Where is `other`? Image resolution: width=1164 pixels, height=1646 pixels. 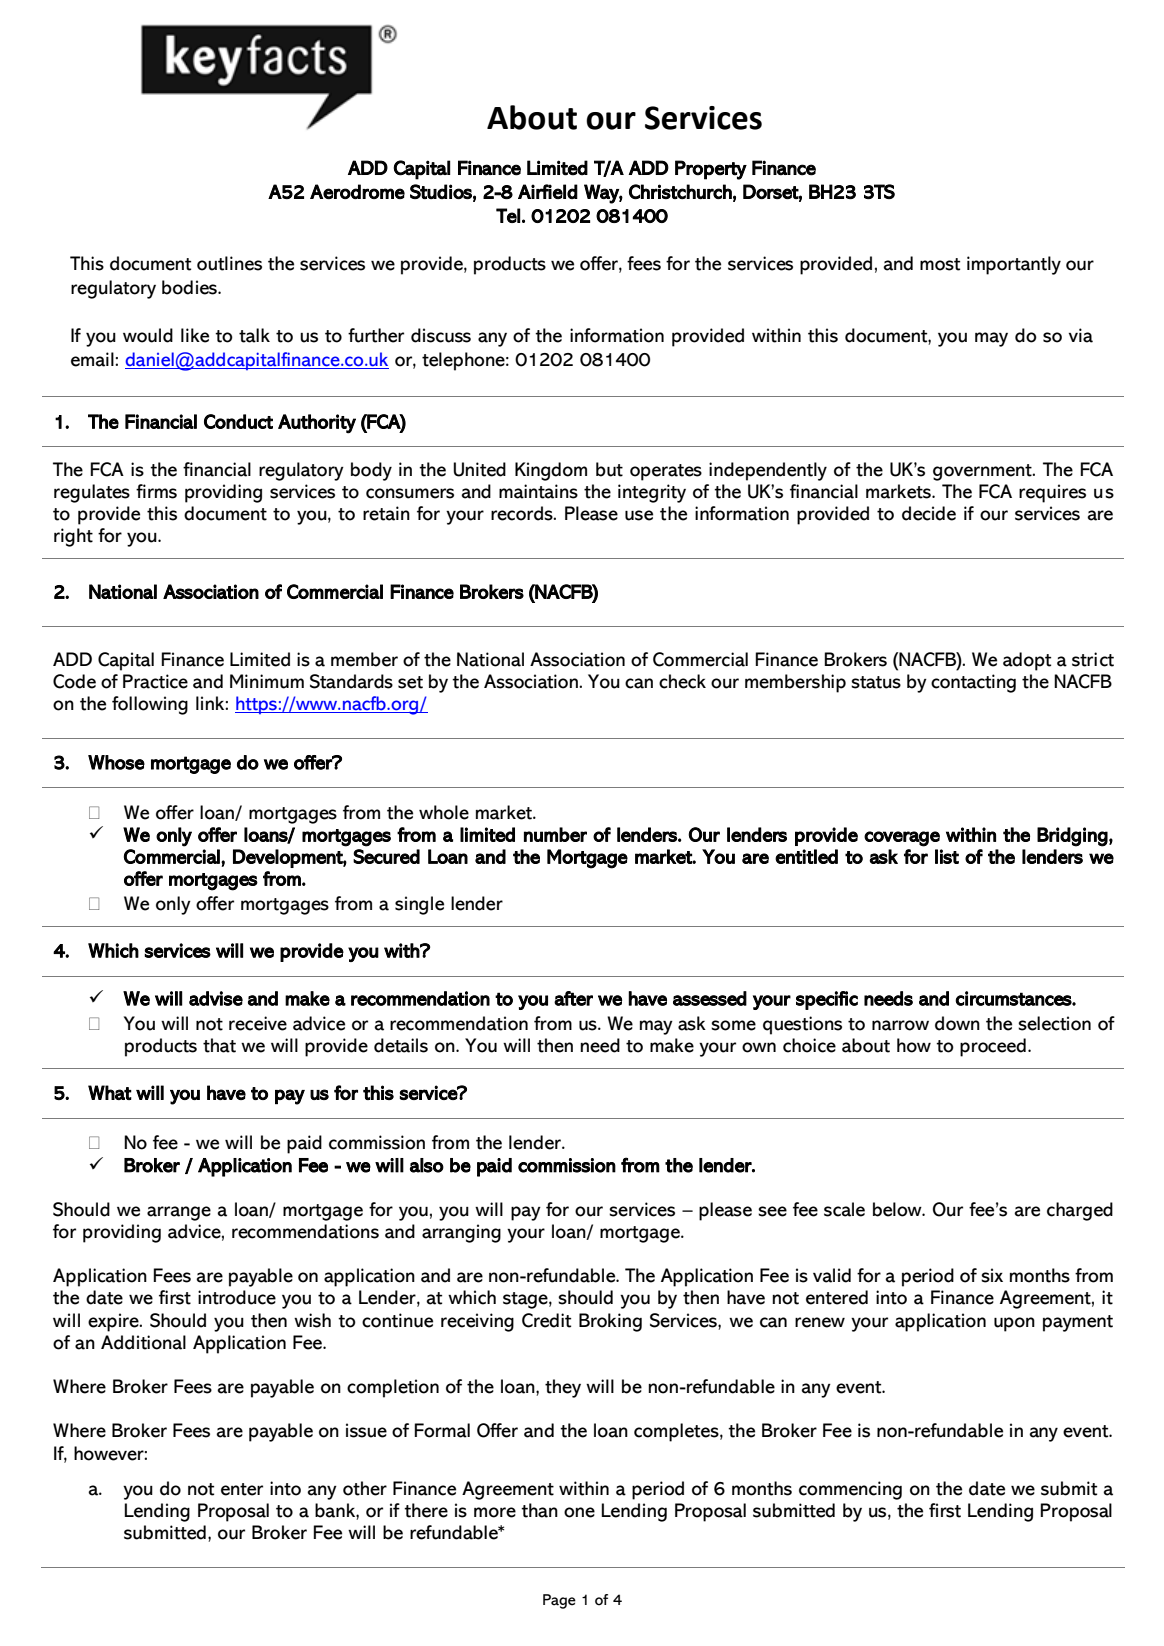
other is located at coordinates (365, 1488).
